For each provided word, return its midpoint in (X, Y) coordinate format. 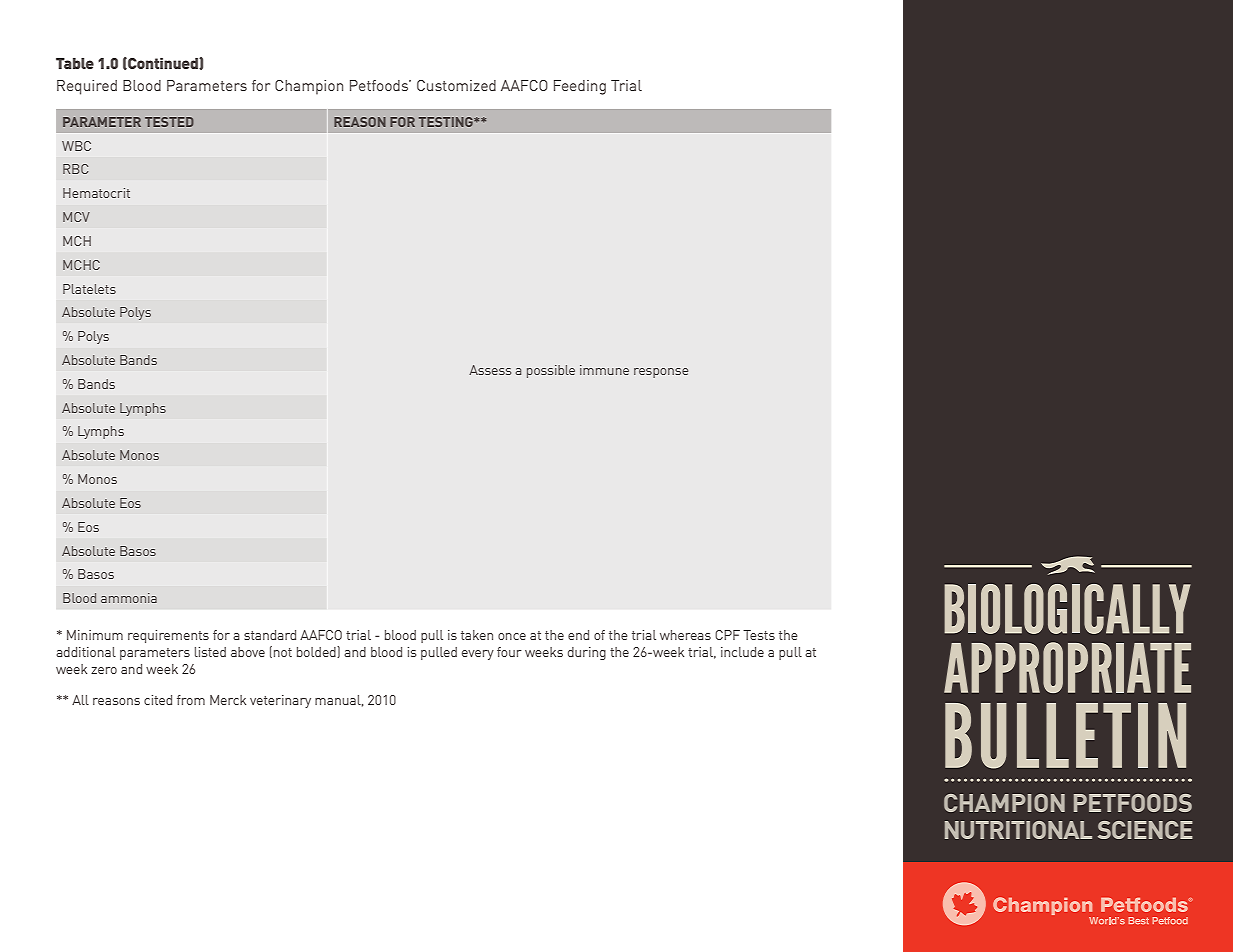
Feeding (580, 87)
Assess (490, 370)
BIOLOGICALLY (1067, 609)
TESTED (169, 122)
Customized (456, 85)
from (191, 700)
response (661, 373)
